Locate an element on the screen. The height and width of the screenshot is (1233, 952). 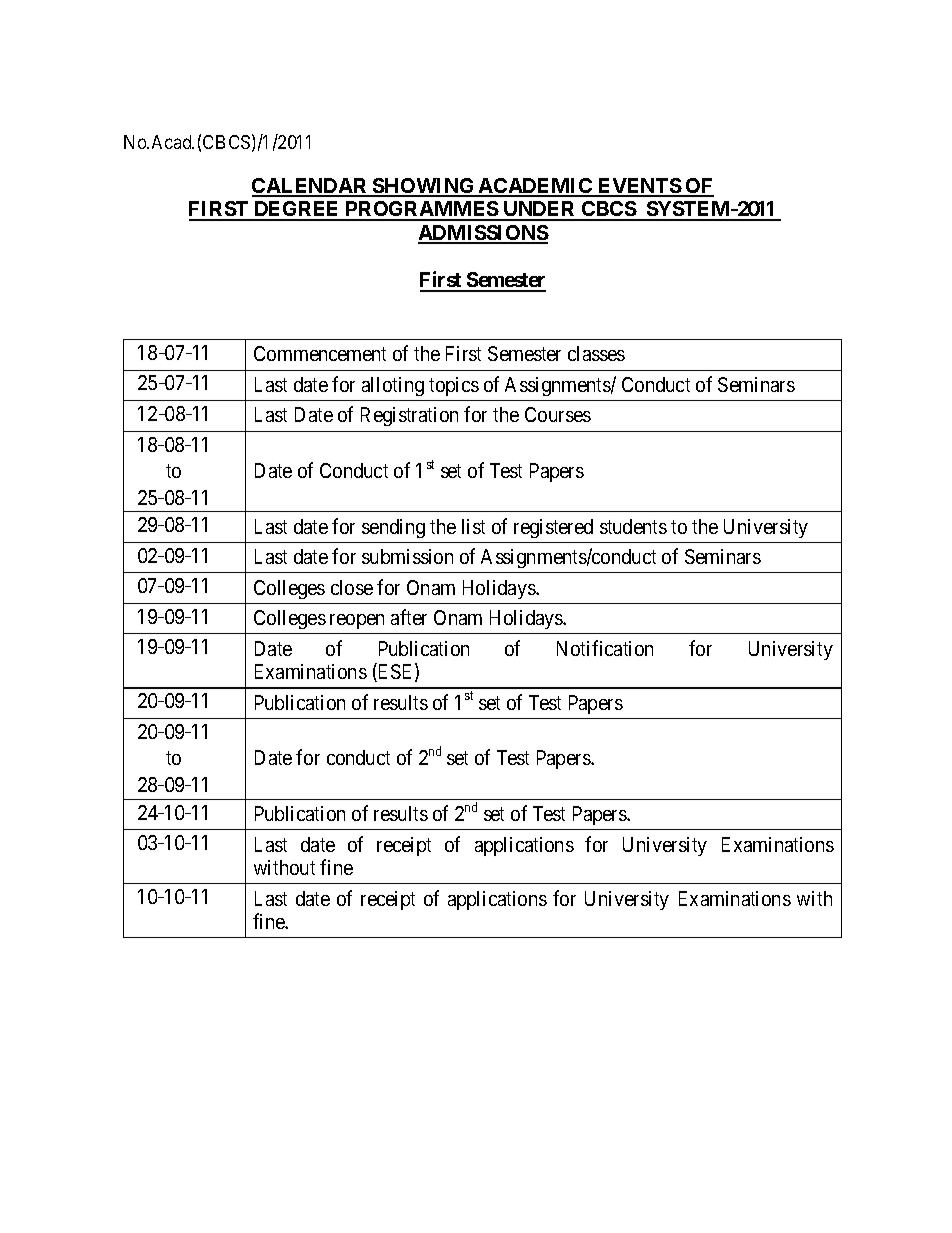
Courses is located at coordinates (558, 414).
